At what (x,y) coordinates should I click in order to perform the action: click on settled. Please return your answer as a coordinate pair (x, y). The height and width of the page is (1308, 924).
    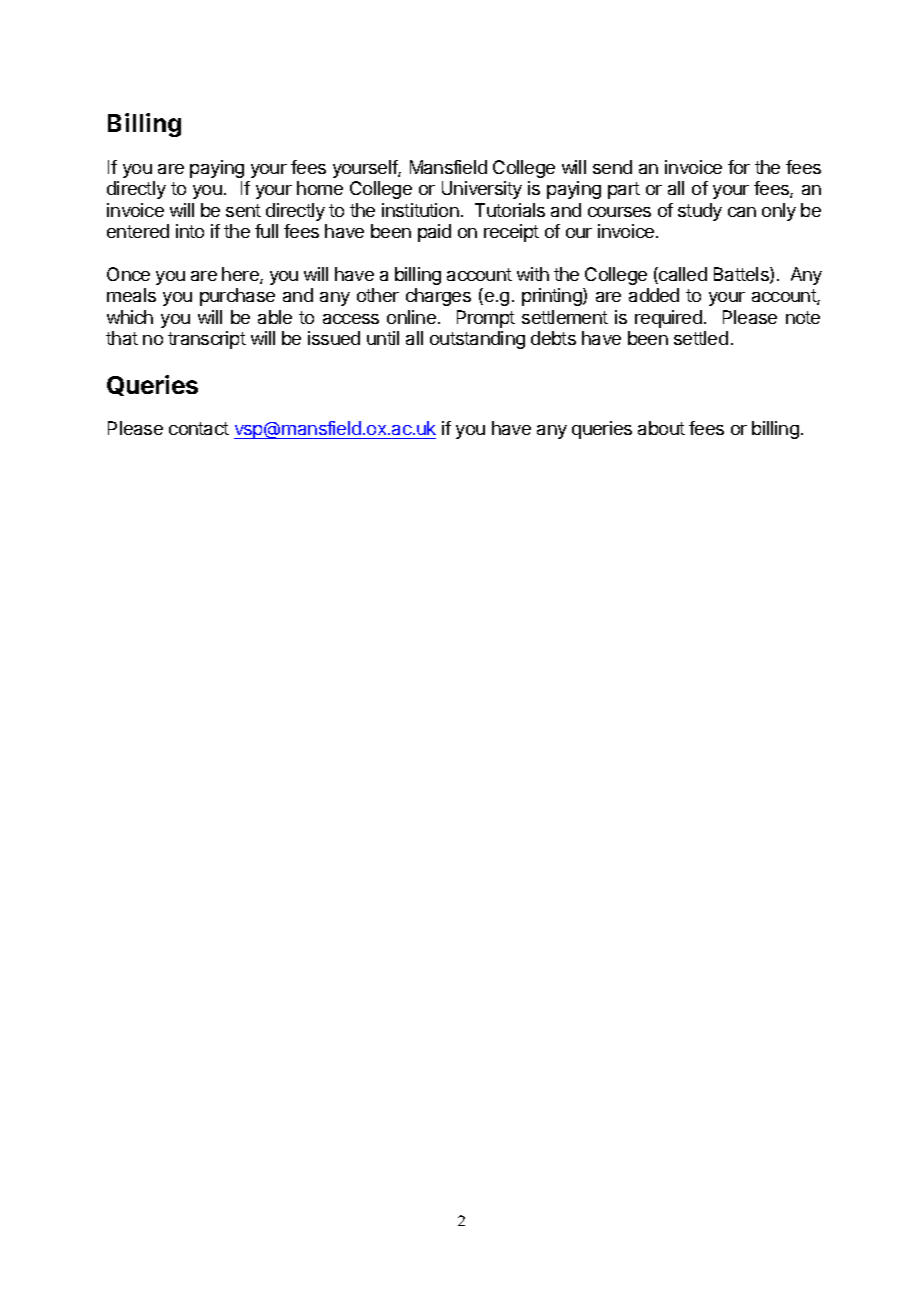
    Looking at the image, I should click on (701, 338).
